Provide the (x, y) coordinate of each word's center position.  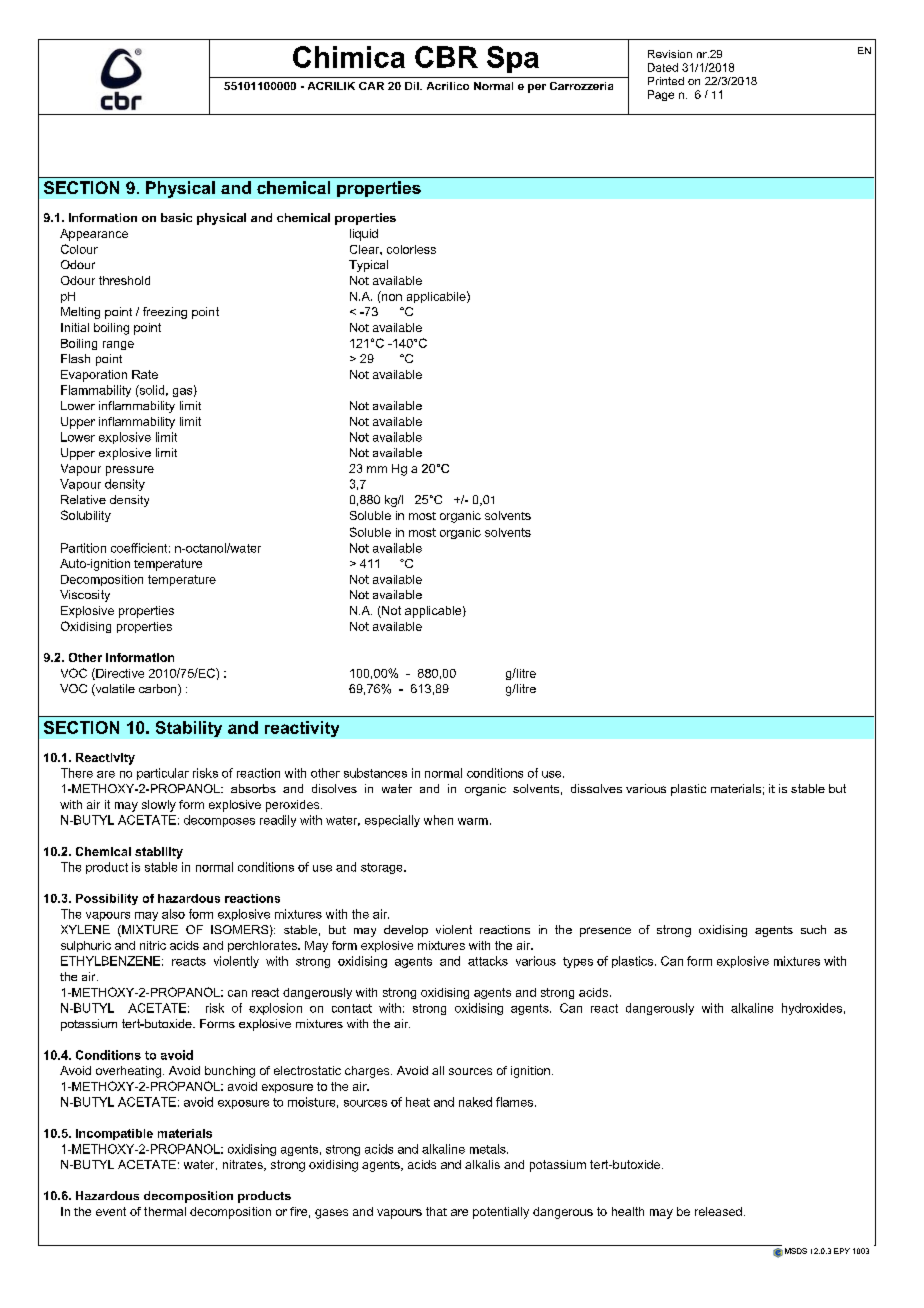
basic (176, 217)
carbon (159, 690)
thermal (165, 1211)
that (436, 1211)
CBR (446, 57)
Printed (666, 81)
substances (375, 773)
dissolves (596, 788)
